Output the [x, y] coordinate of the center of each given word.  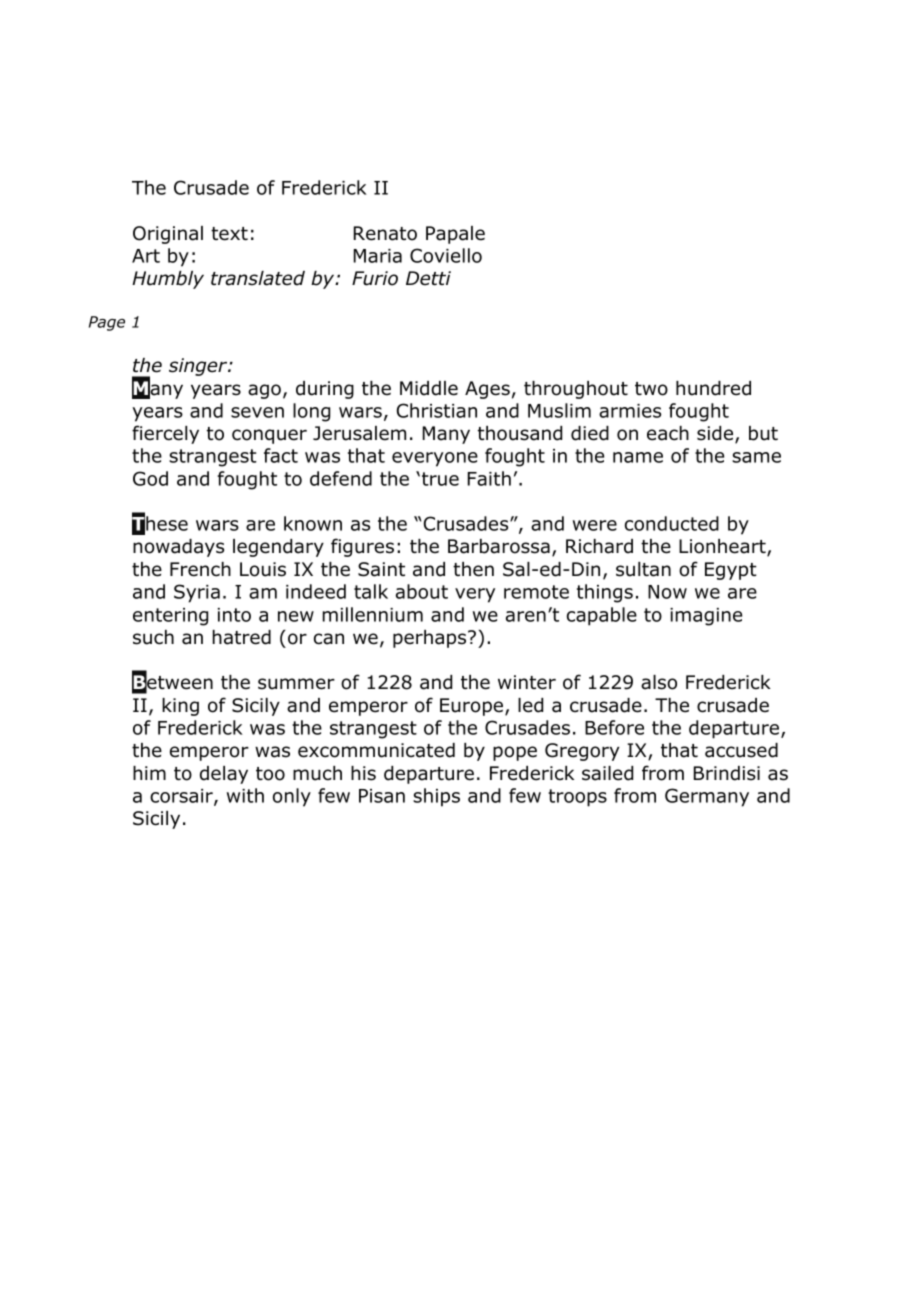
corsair [182, 797]
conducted [672, 523]
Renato [385, 233]
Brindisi [727, 773]
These [160, 524]
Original [168, 235]
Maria [378, 256]
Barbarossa [499, 546]
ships [436, 797]
